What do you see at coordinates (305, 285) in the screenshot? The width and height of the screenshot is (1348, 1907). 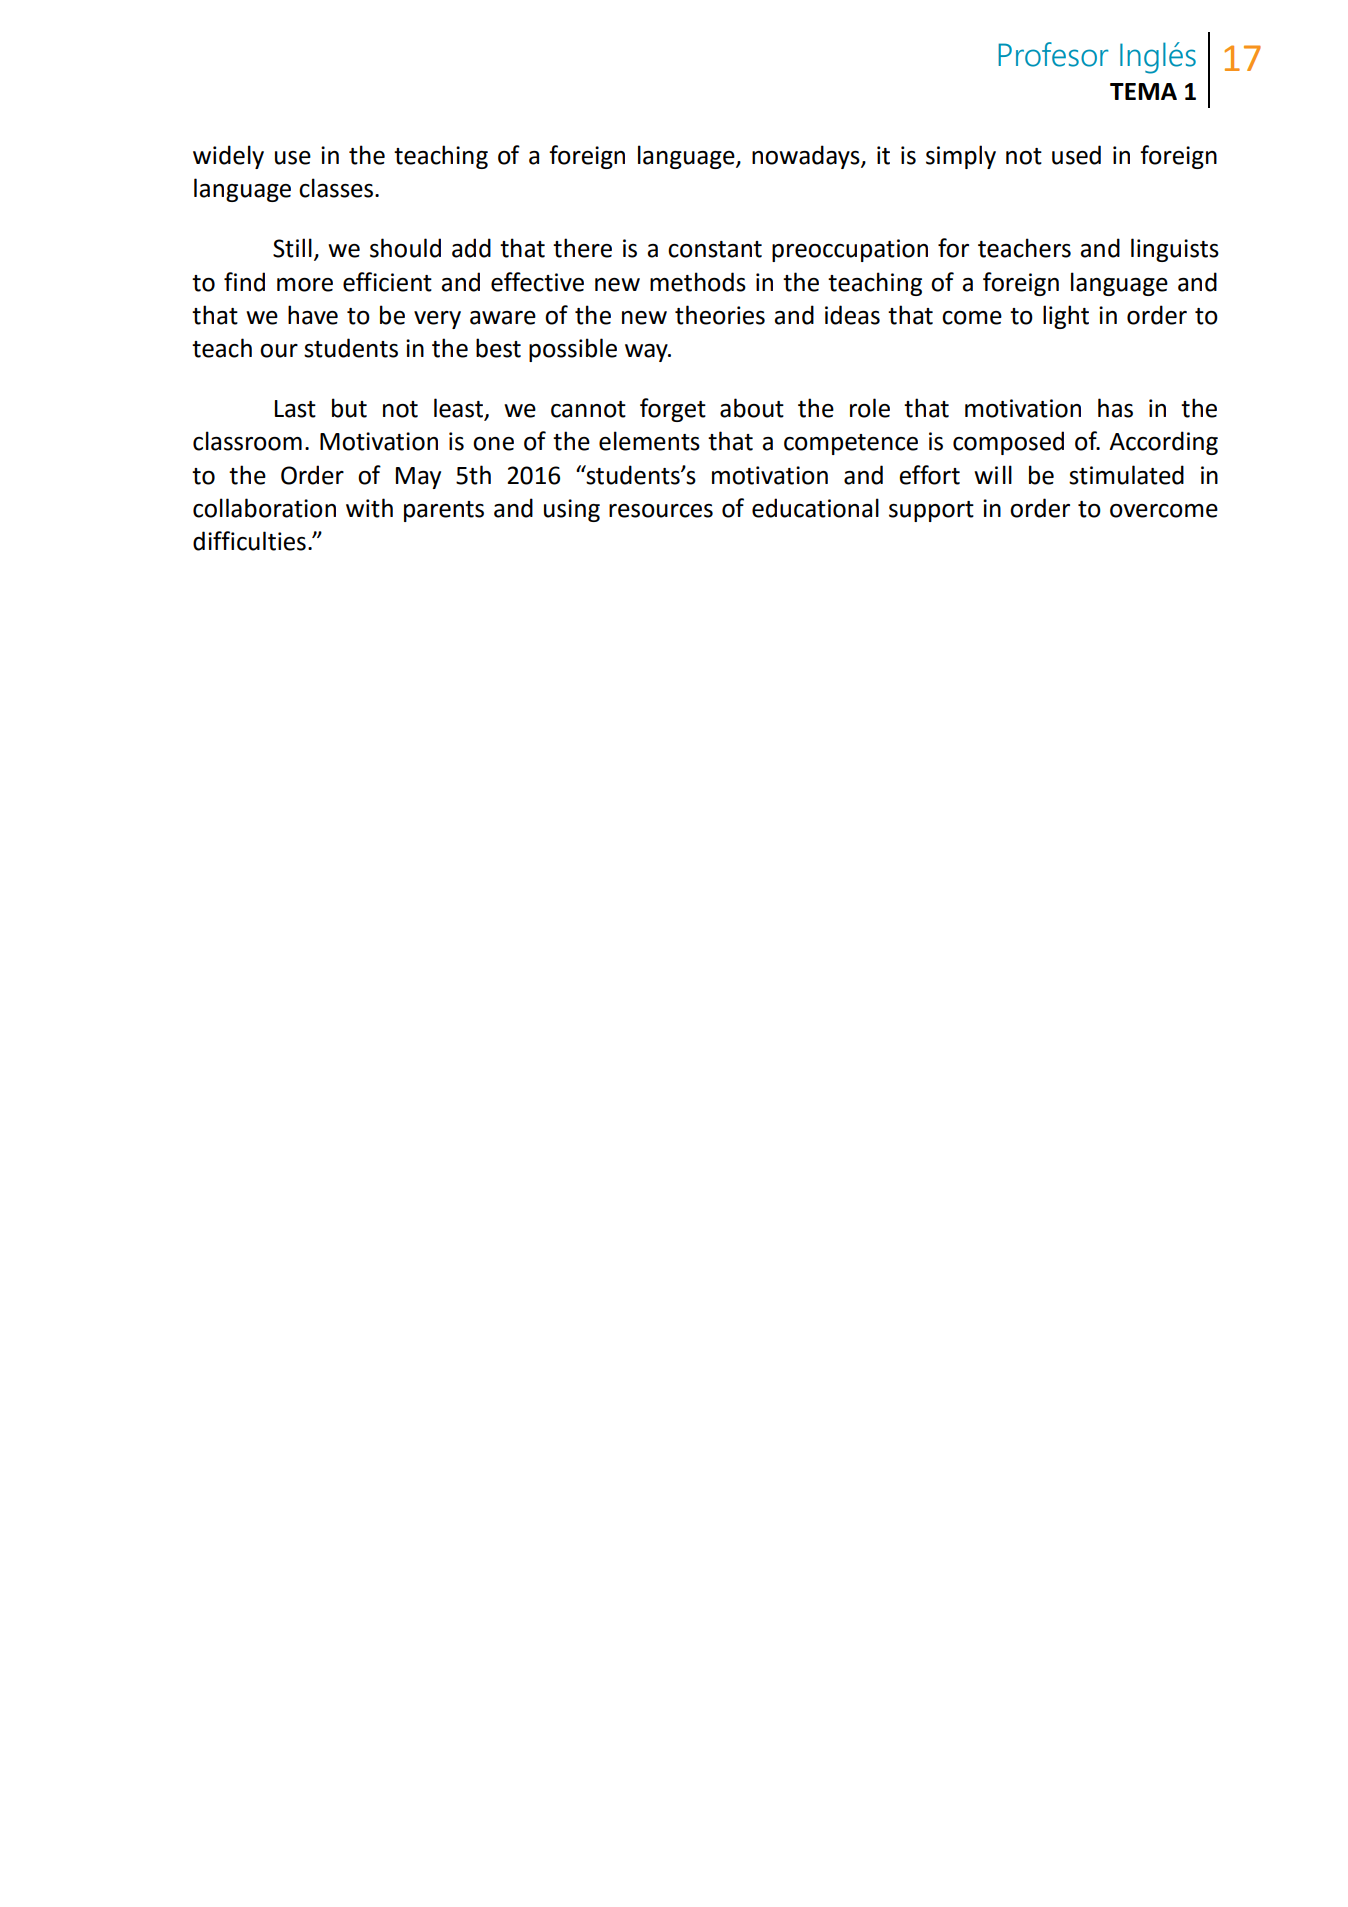 I see `more` at bounding box center [305, 285].
